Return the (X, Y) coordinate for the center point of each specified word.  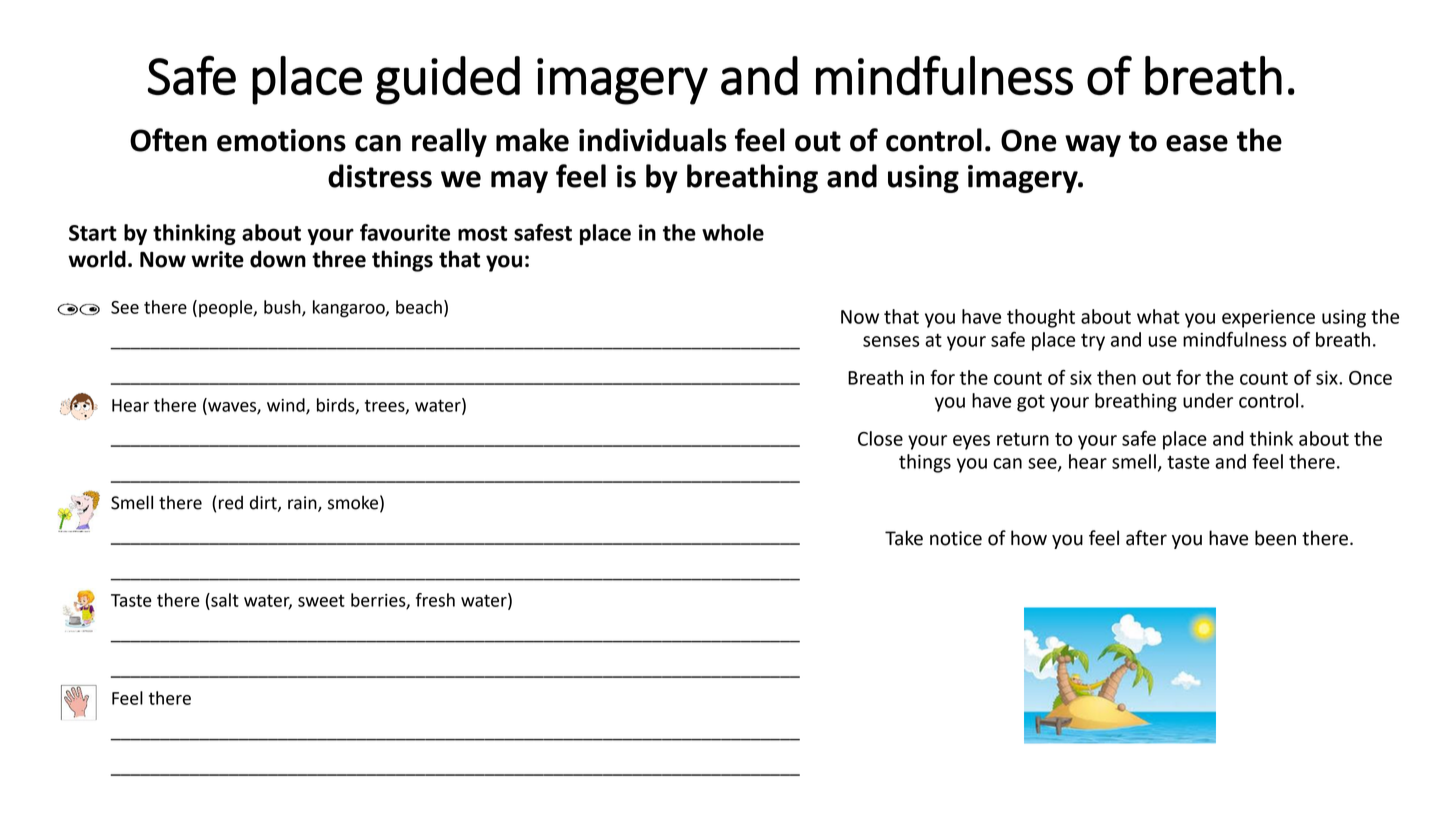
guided (448, 80)
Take (904, 538)
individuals (653, 140)
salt (224, 600)
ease (1197, 143)
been (1275, 538)
